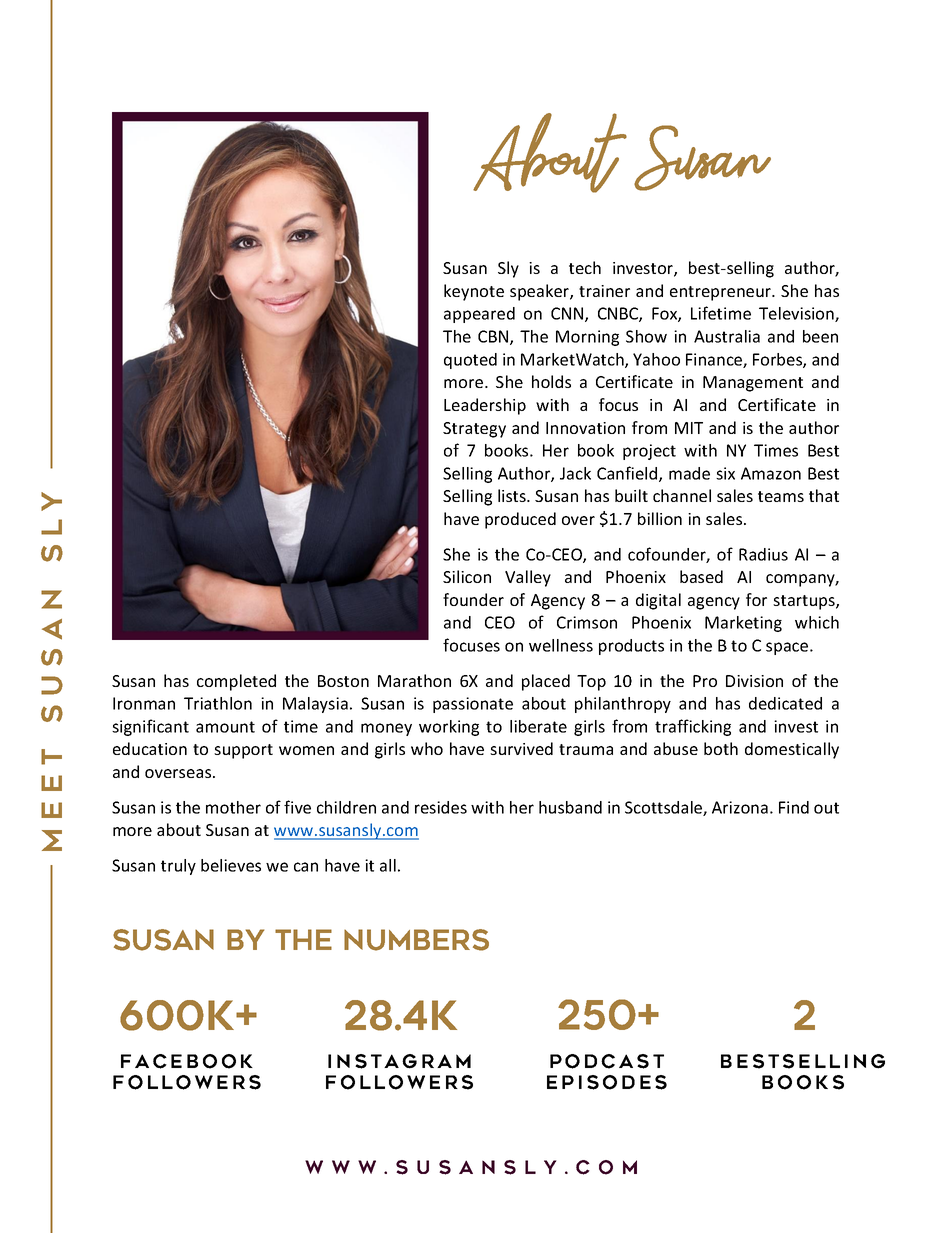 The width and height of the screenshot is (952, 1233). What do you see at coordinates (781, 496) in the screenshot?
I see `teams` at bounding box center [781, 496].
